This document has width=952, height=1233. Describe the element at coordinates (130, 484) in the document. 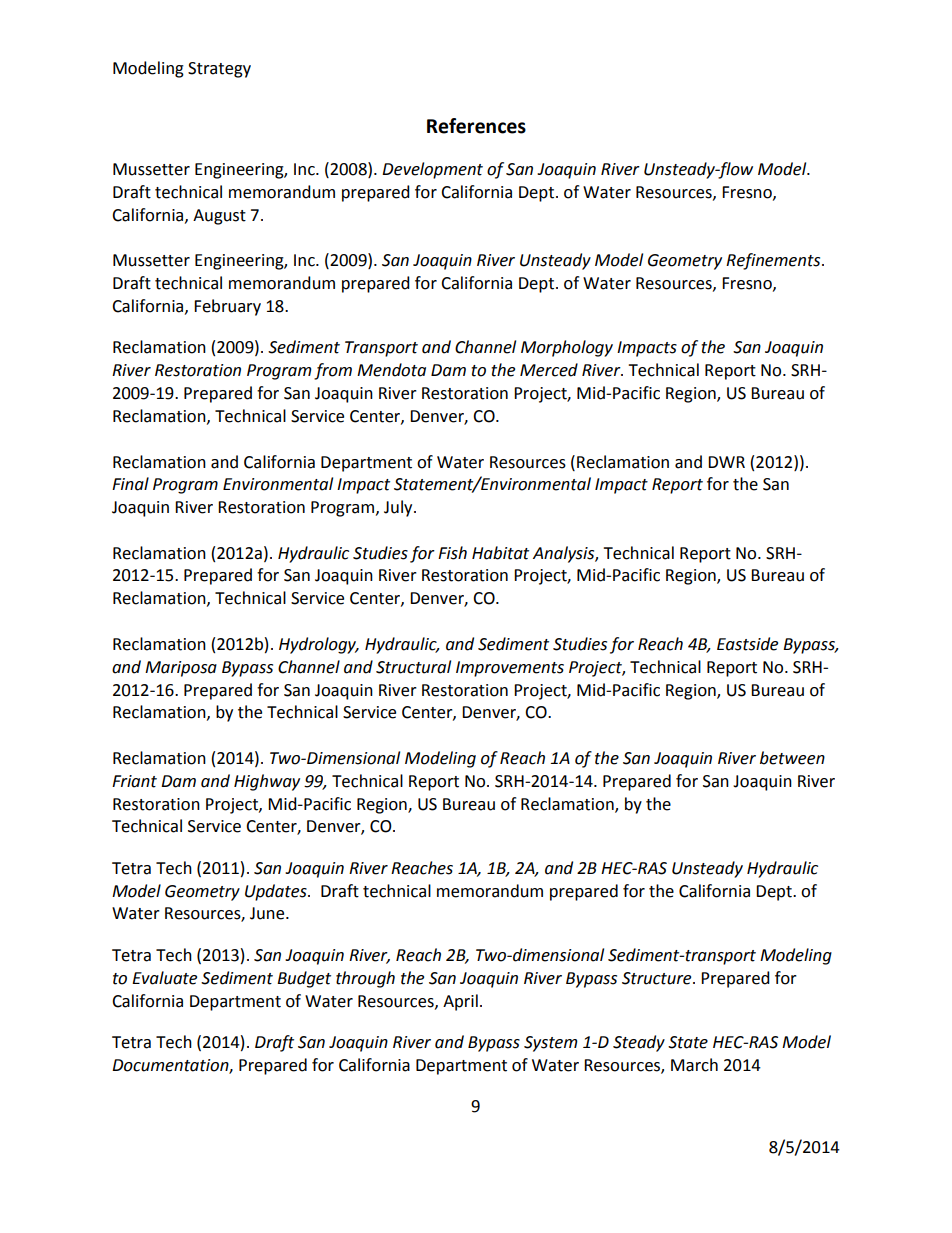

I see `Final` at that location.
